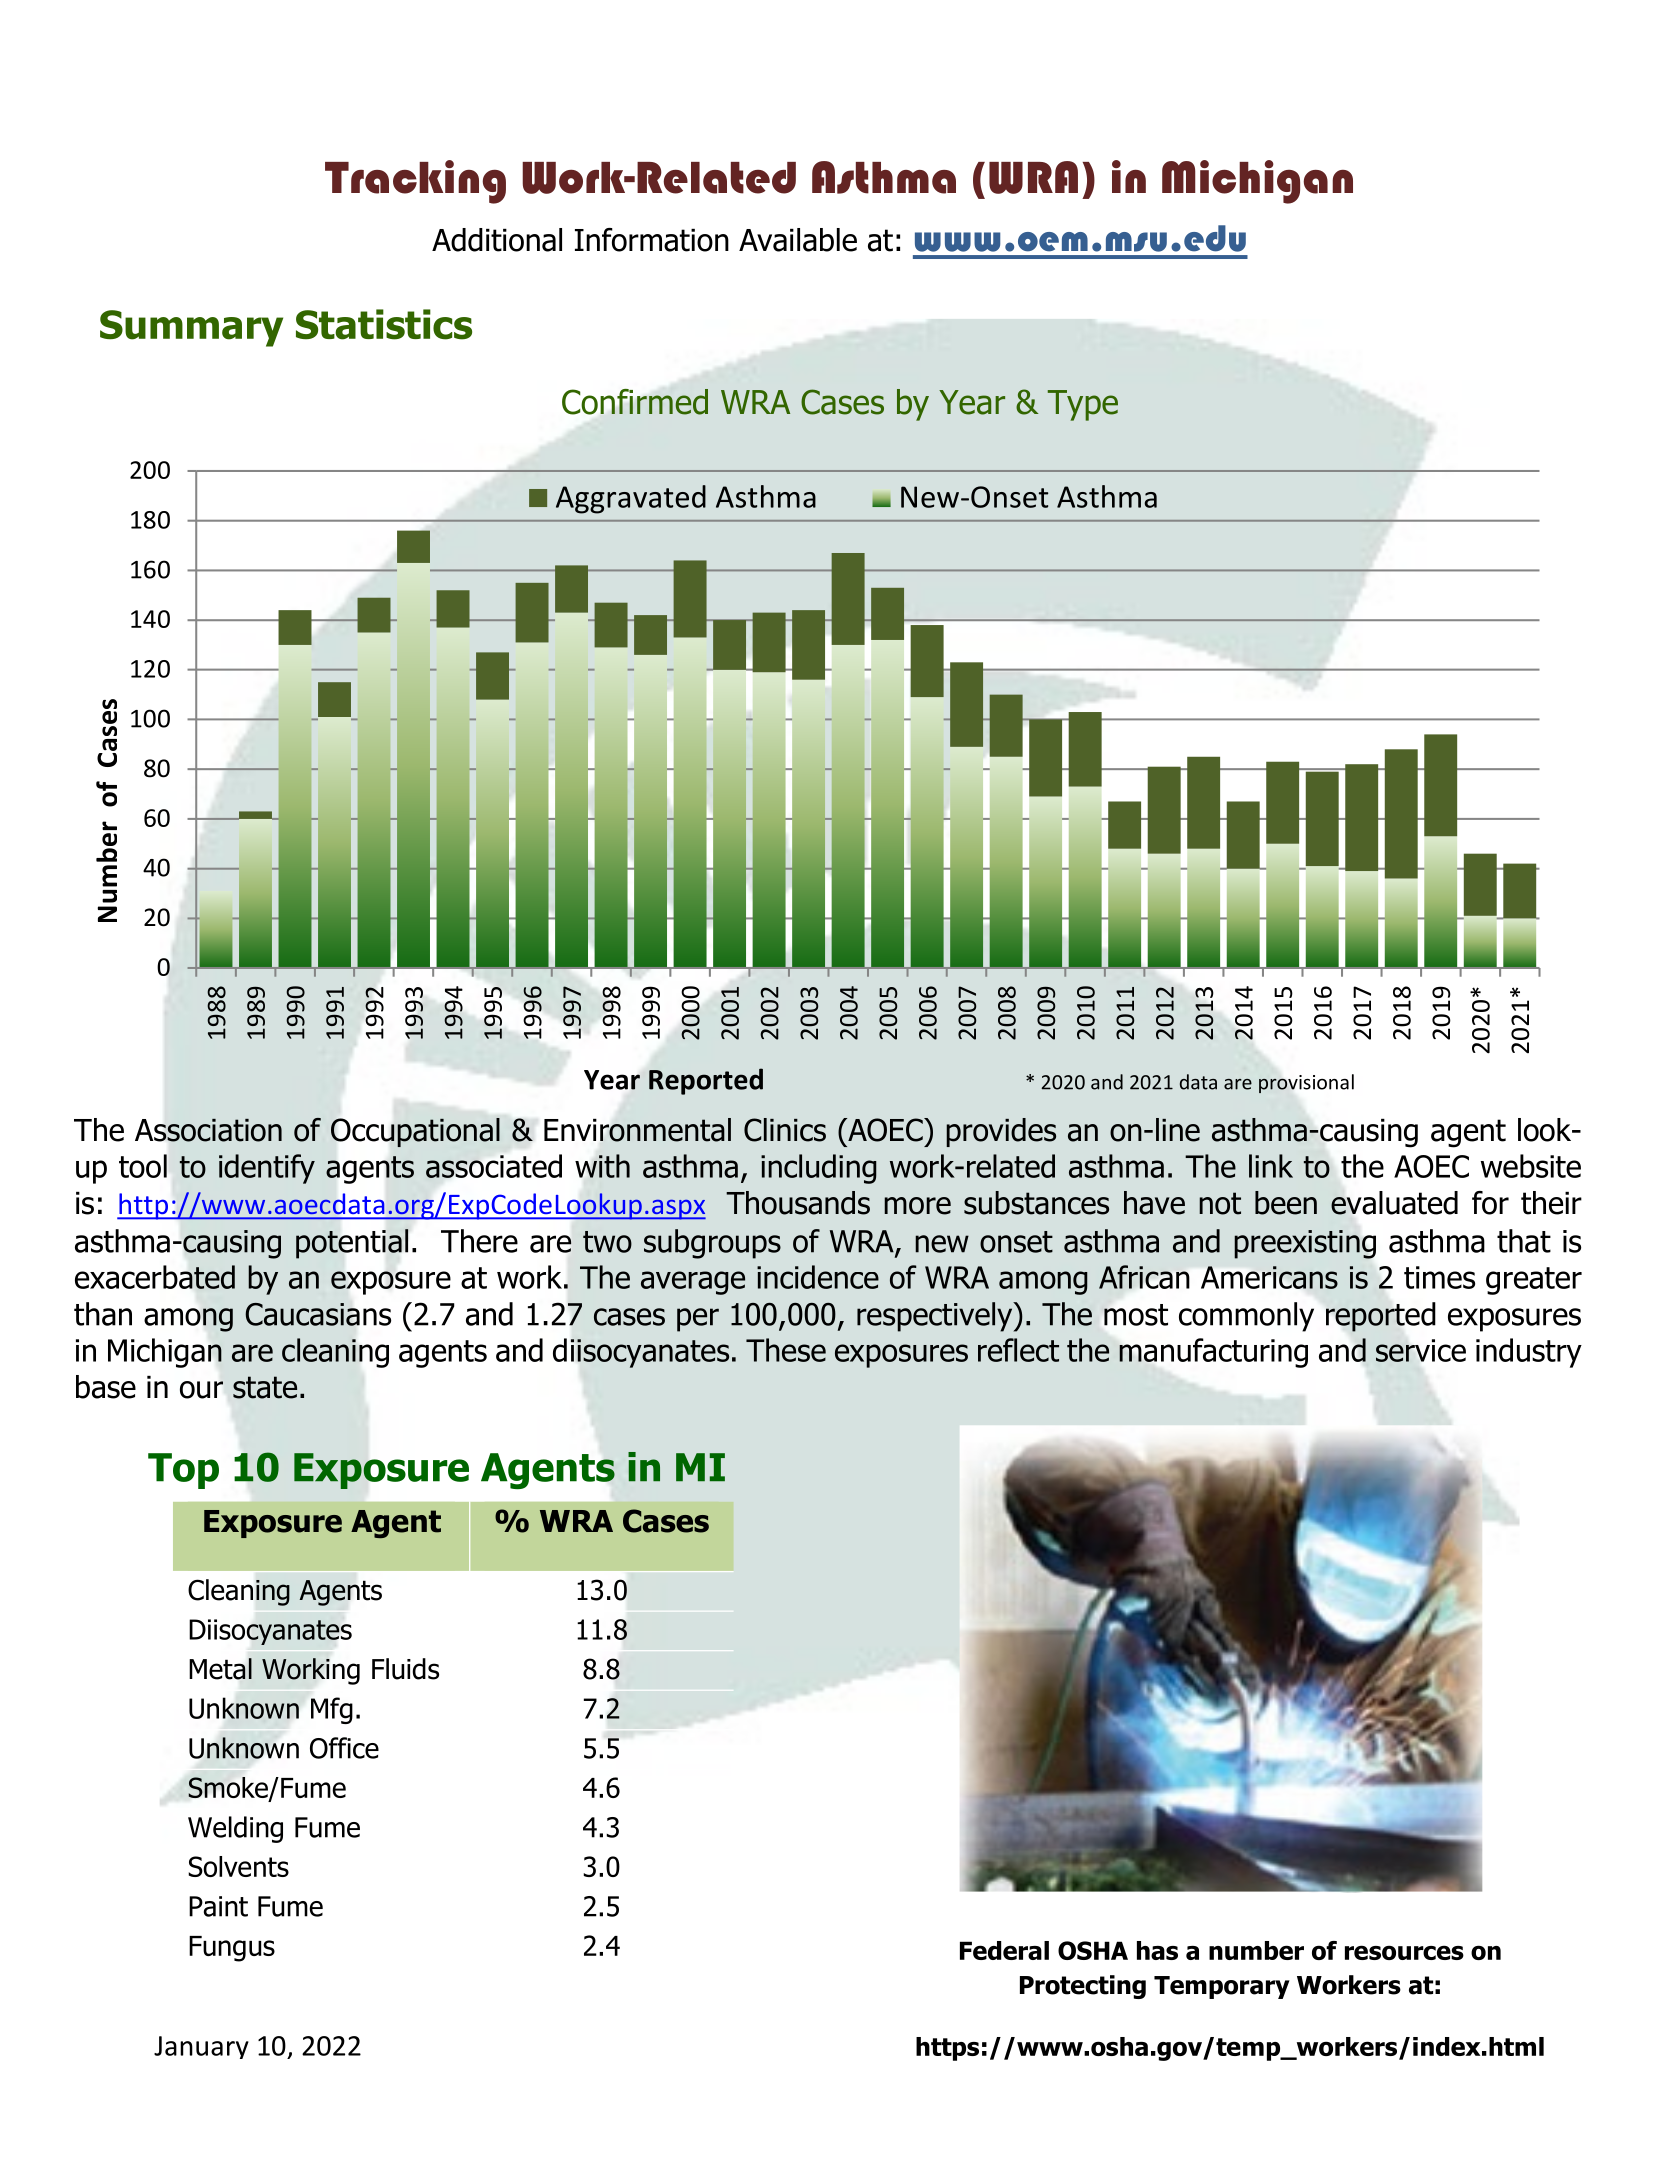 This screenshot has width=1680, height=2175. Describe the element at coordinates (232, 1949) in the screenshot. I see `Fungus` at that location.
